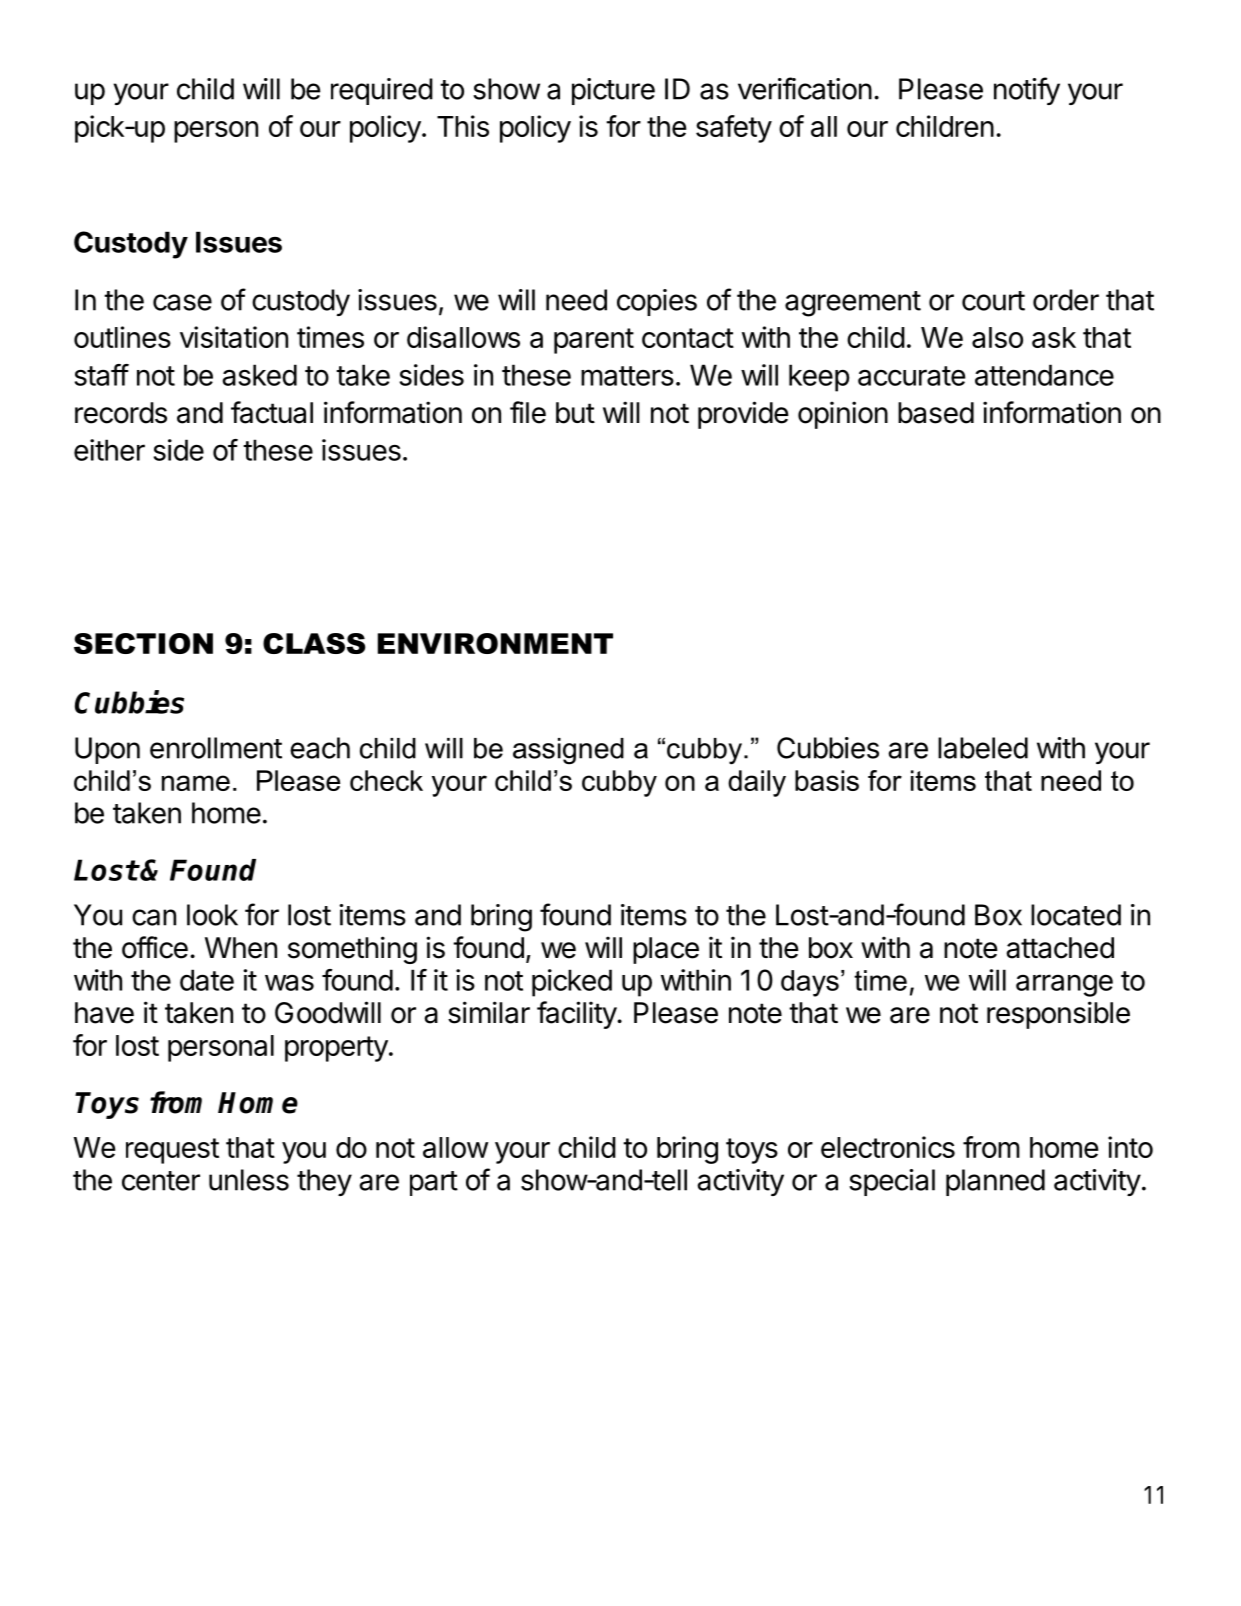 Image resolution: width=1241 pixels, height=1606 pixels. What do you see at coordinates (382, 91) in the document?
I see `required` at bounding box center [382, 91].
